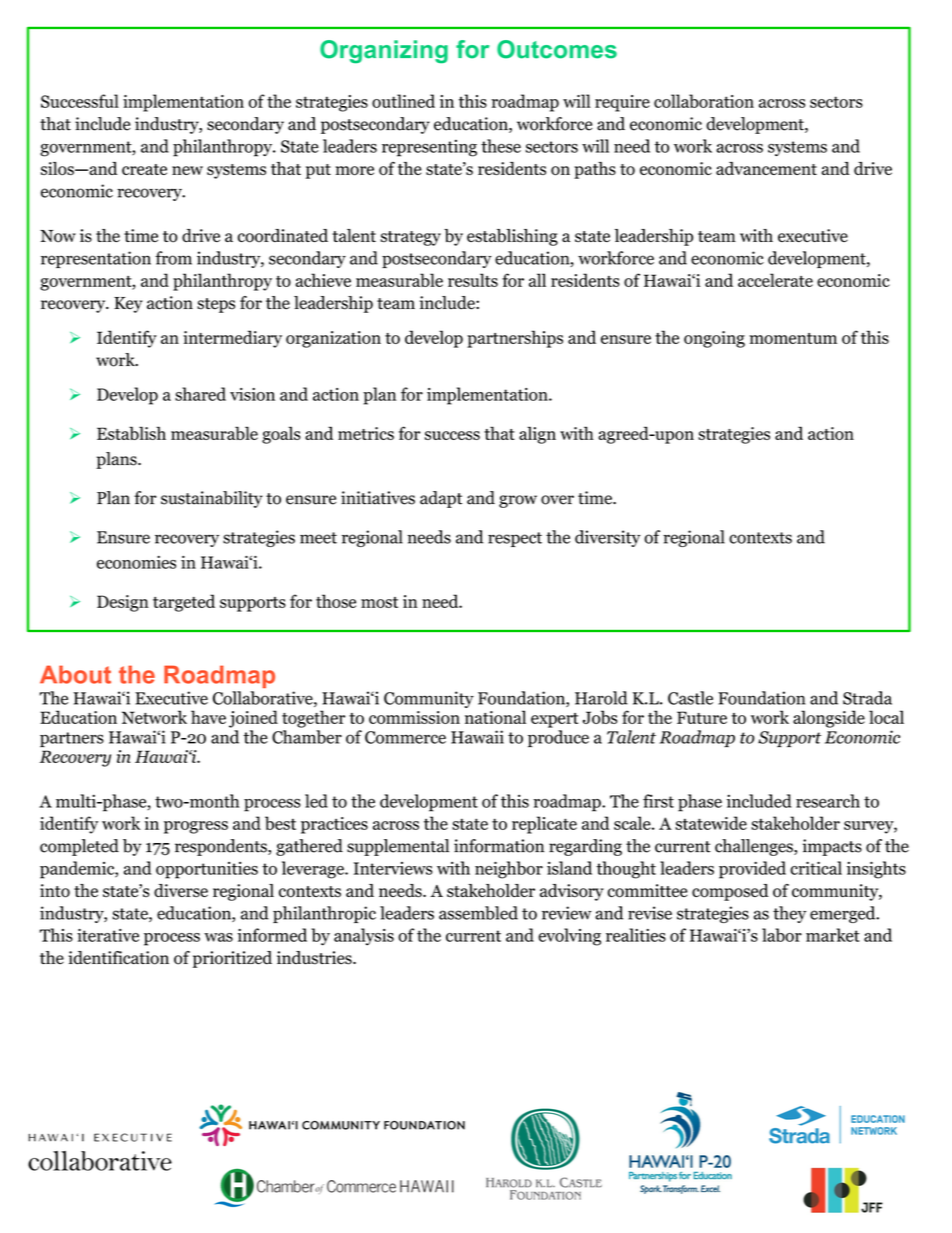  What do you see at coordinates (108, 935) in the screenshot?
I see `iterative` at bounding box center [108, 935].
